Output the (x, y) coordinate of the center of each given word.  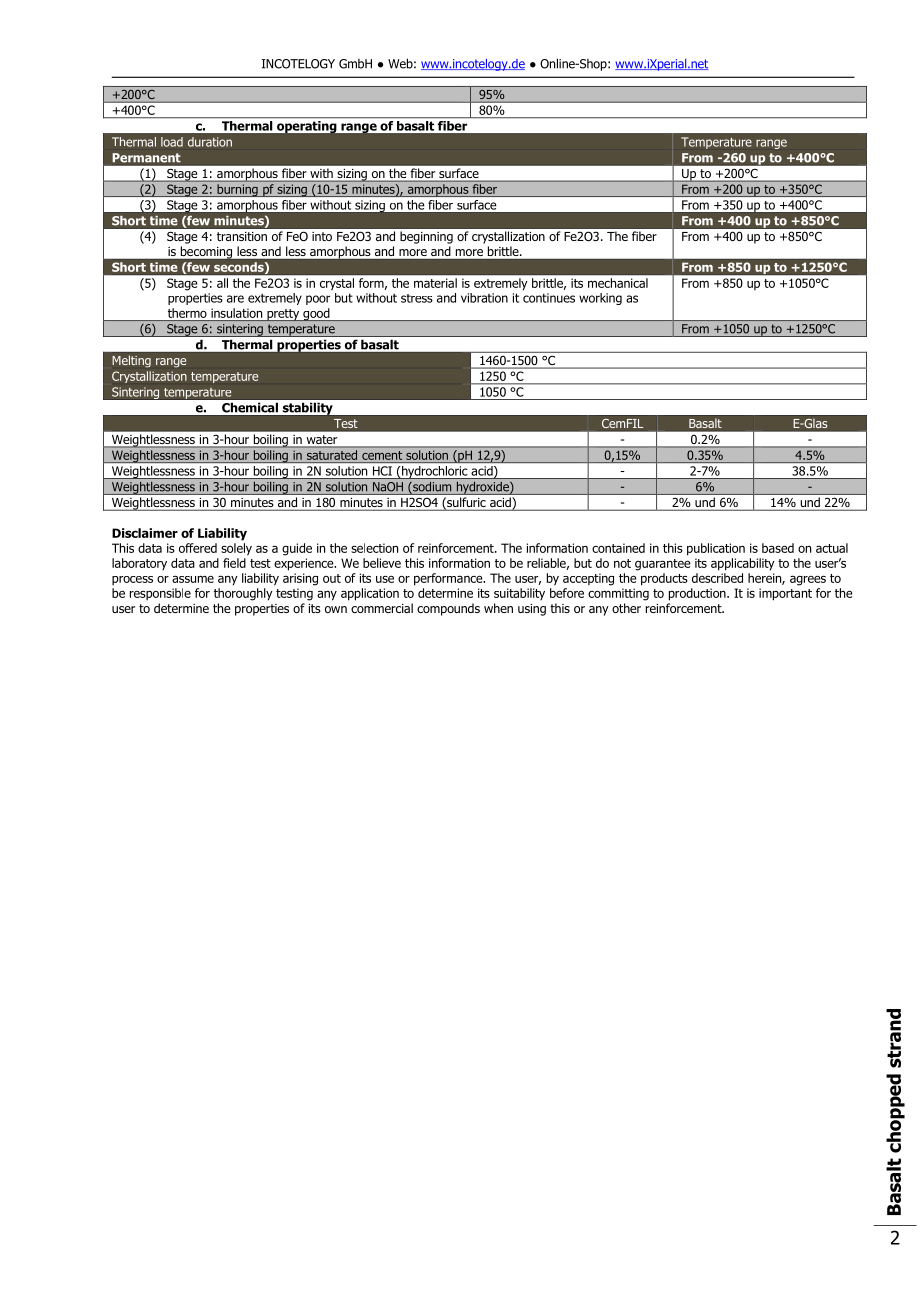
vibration (484, 298)
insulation (236, 313)
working (600, 299)
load (172, 142)
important (785, 594)
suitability (519, 594)
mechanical (618, 283)
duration (210, 142)
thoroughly (243, 594)
